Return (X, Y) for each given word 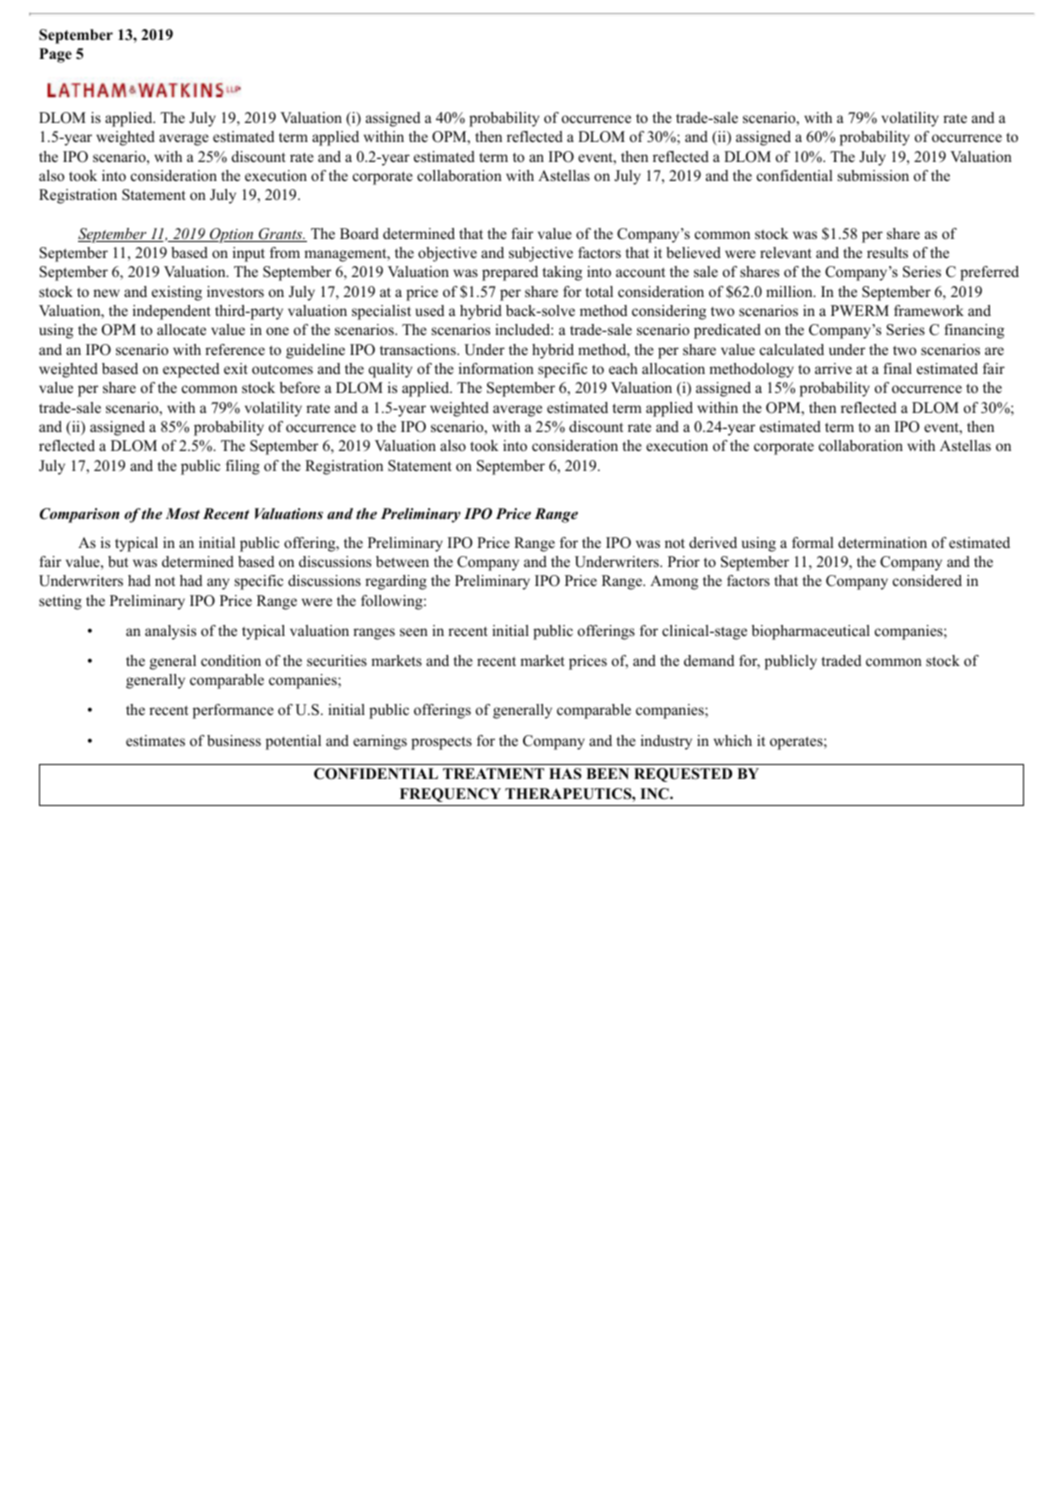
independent (172, 312)
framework (929, 310)
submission (873, 175)
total (599, 291)
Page (55, 55)
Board (359, 233)
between (402, 561)
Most (183, 513)
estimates (155, 740)
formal (813, 542)
